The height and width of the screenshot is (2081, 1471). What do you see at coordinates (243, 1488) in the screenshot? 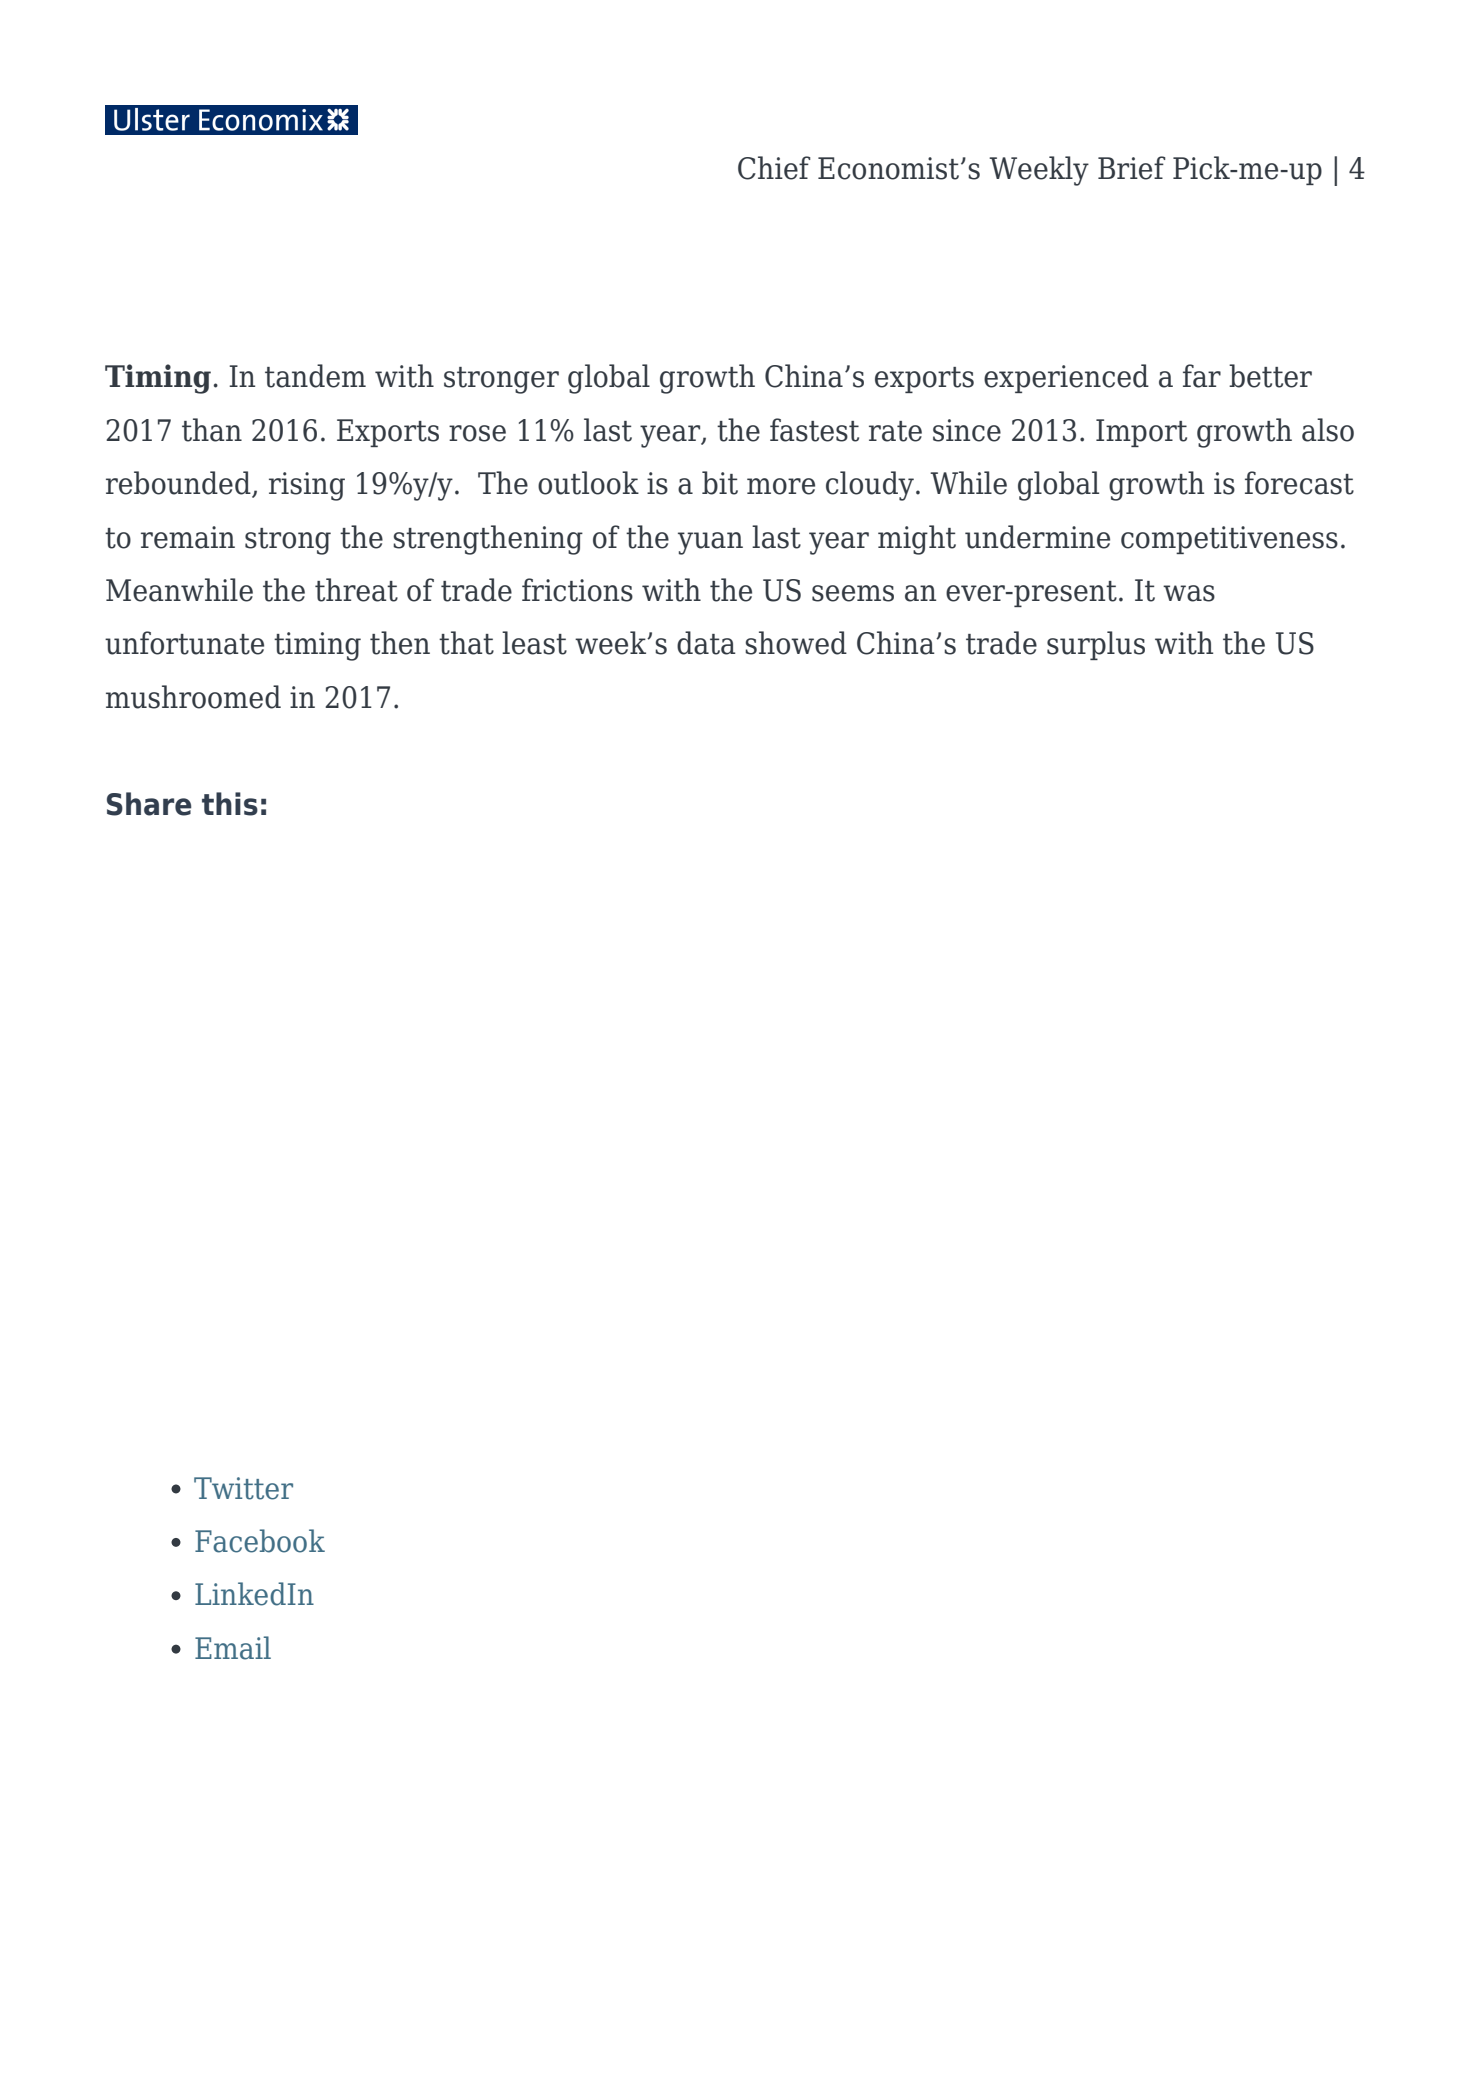
I see `Twitter` at bounding box center [243, 1488].
